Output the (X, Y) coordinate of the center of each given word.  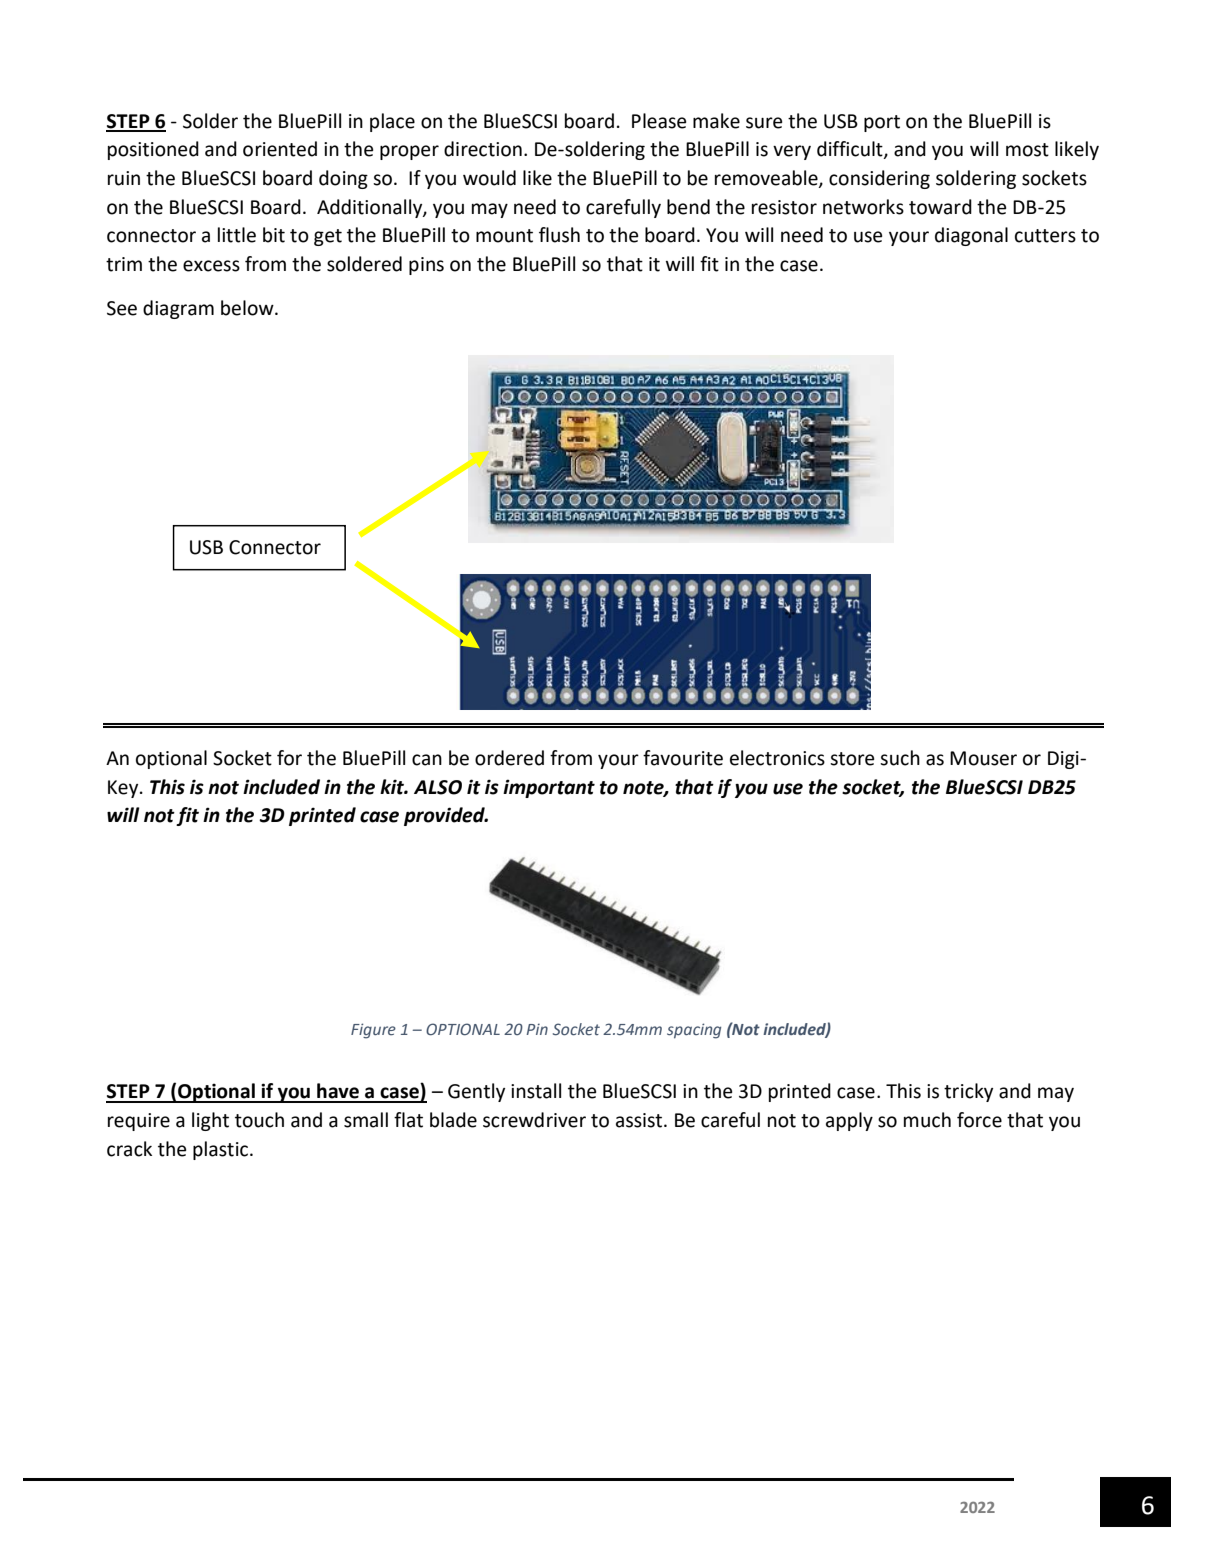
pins (426, 266)
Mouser (983, 758)
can (427, 760)
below (248, 308)
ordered (509, 758)
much (927, 1120)
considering (879, 179)
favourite (683, 758)
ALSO (438, 787)
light (210, 1121)
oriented (280, 149)
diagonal (971, 236)
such (900, 758)
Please (659, 121)
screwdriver (534, 1120)
